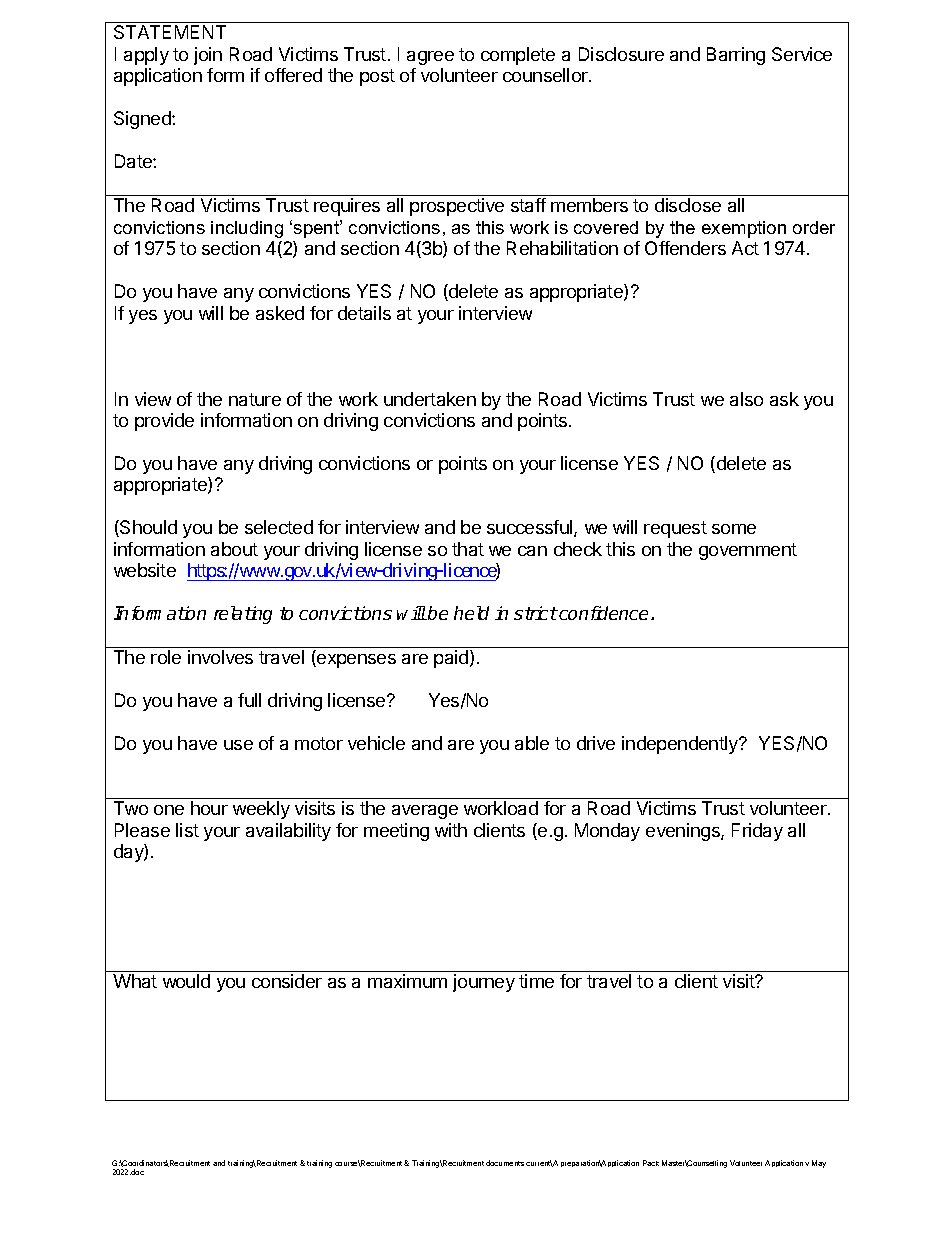 Image resolution: width=952 pixels, height=1233 pixels. Describe the element at coordinates (505, 1163) in the screenshot. I see `documents` at that location.
